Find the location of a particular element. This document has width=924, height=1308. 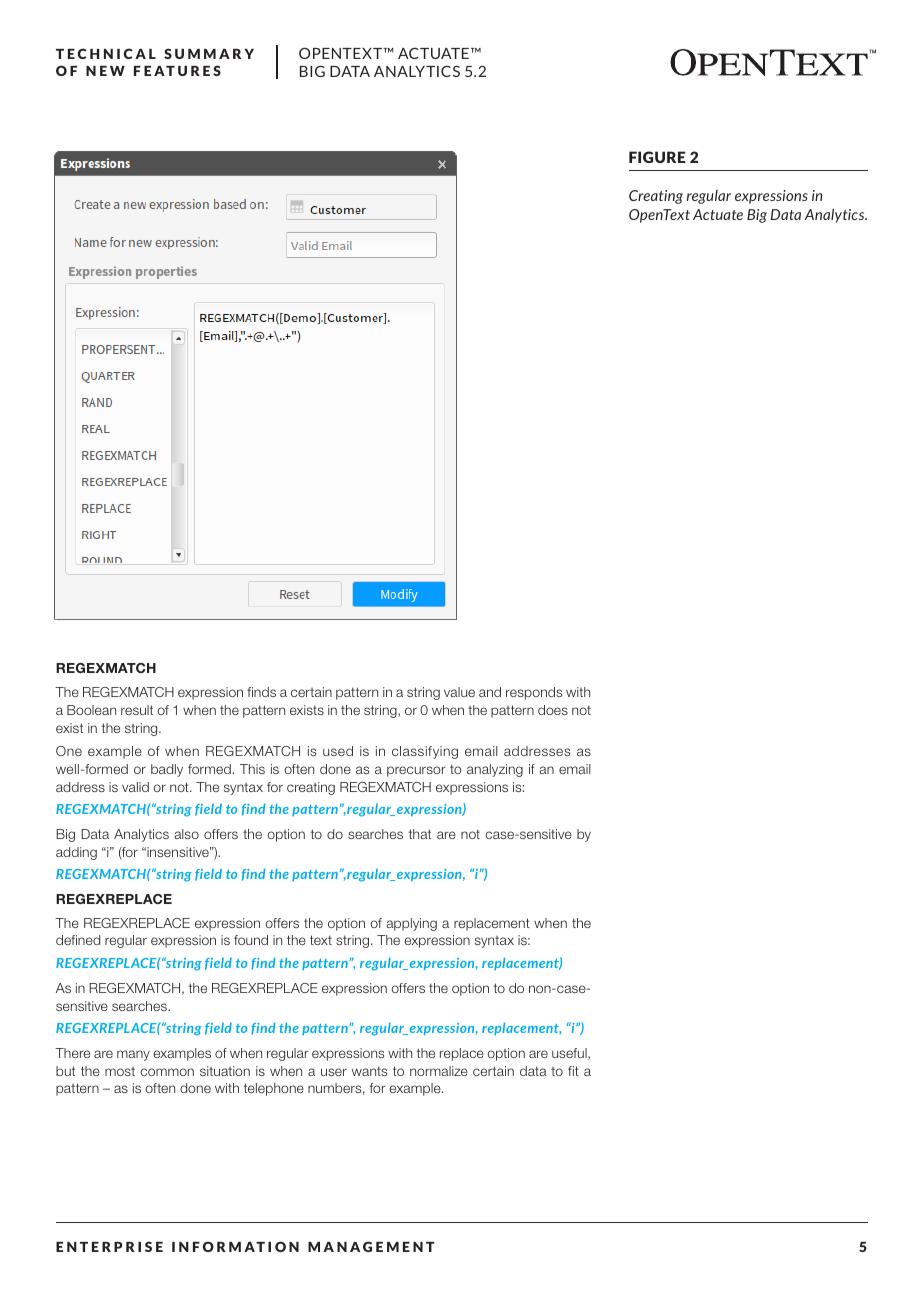

FIGURE is located at coordinates (657, 157).
